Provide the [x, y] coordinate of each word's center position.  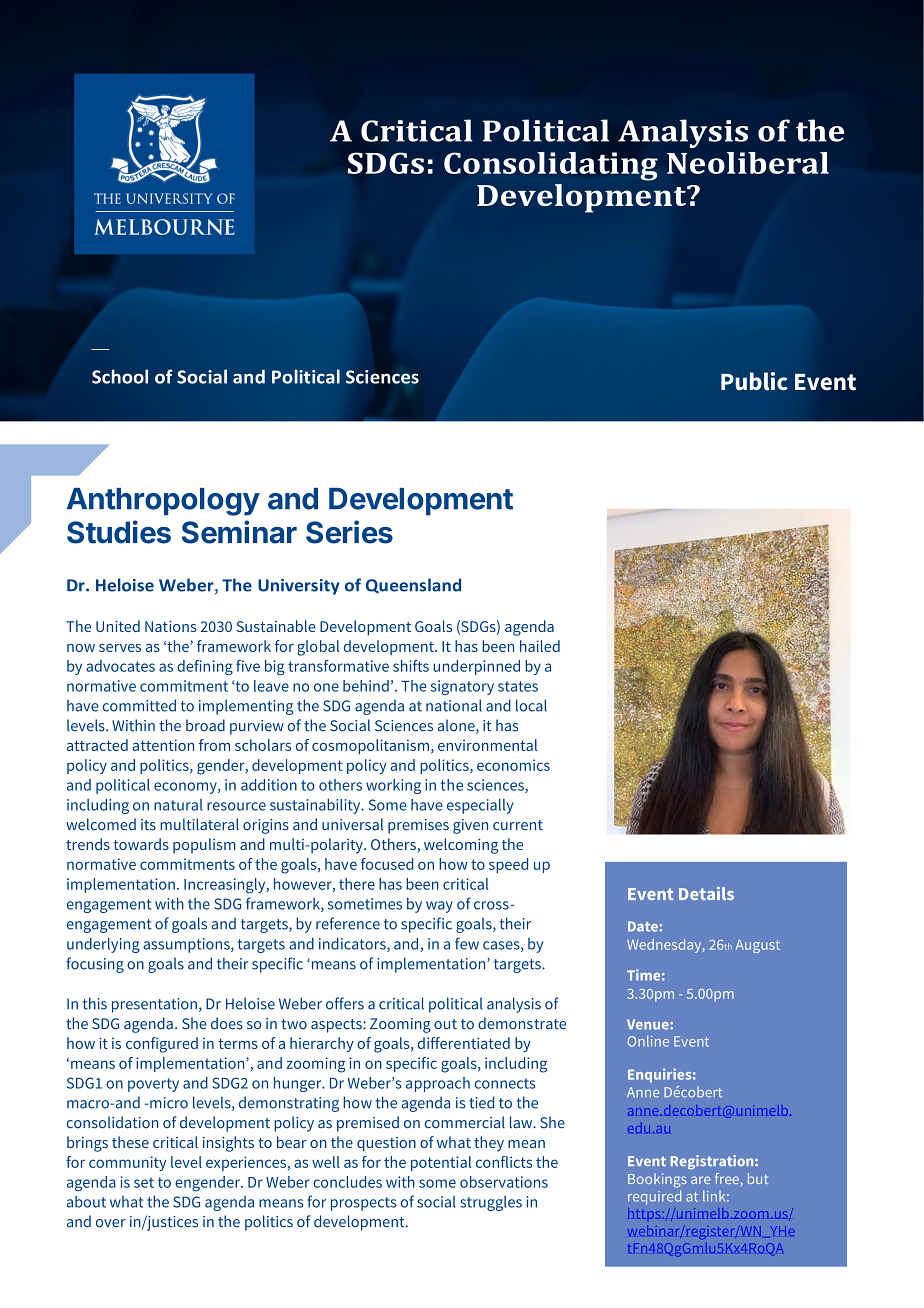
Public [754, 381]
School [120, 376]
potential [441, 1163]
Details [706, 893]
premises [418, 826]
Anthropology [163, 502]
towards [141, 844]
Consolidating [551, 166]
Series [349, 532]
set [144, 1182]
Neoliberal [748, 163]
